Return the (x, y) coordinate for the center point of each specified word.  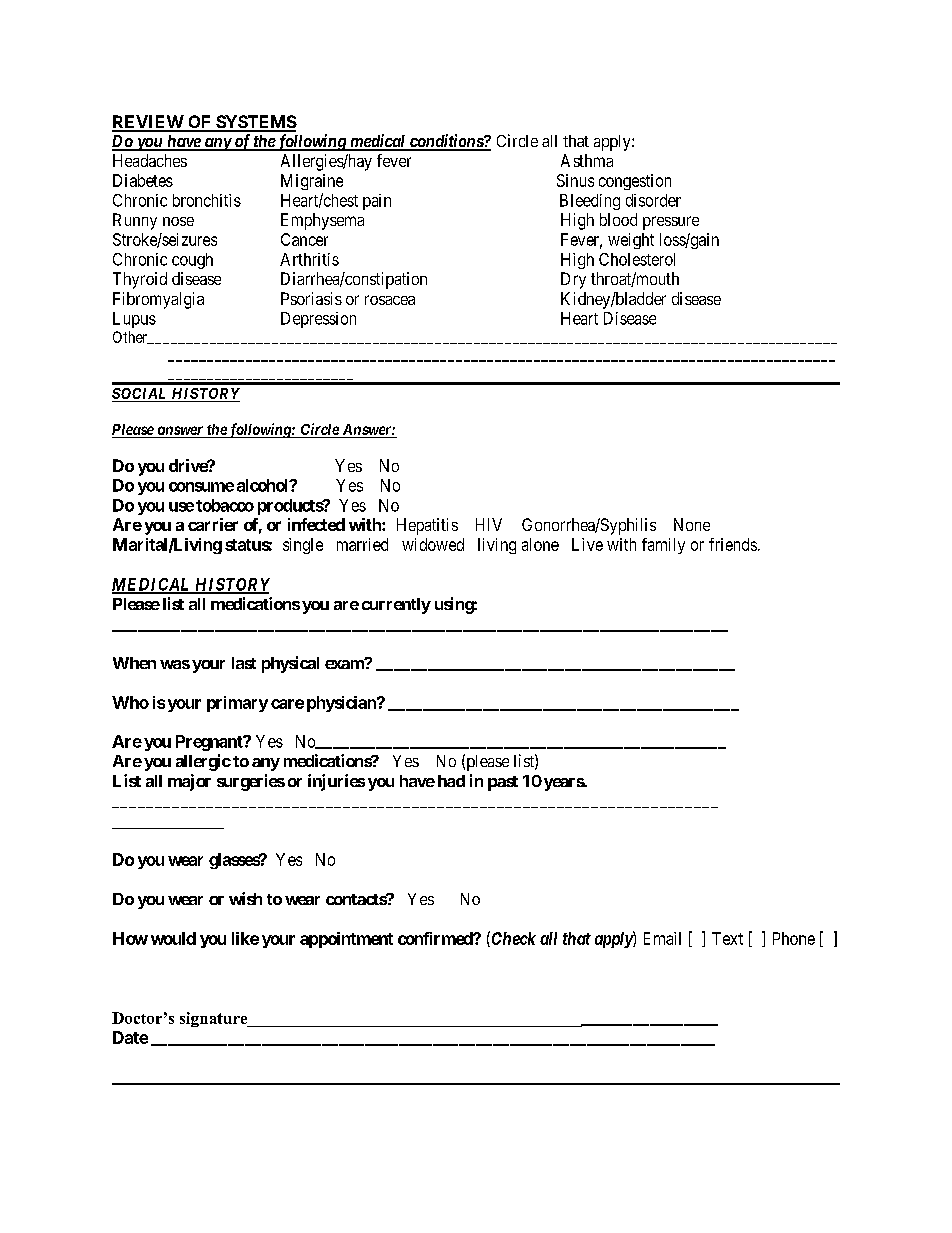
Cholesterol (637, 259)
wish (245, 898)
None (692, 524)
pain (377, 202)
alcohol (264, 485)
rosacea (390, 300)
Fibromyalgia (158, 300)
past (503, 783)
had (451, 781)
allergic (203, 762)
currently (396, 606)
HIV (489, 524)
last (244, 663)
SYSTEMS (255, 123)
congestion (635, 182)
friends (733, 544)
